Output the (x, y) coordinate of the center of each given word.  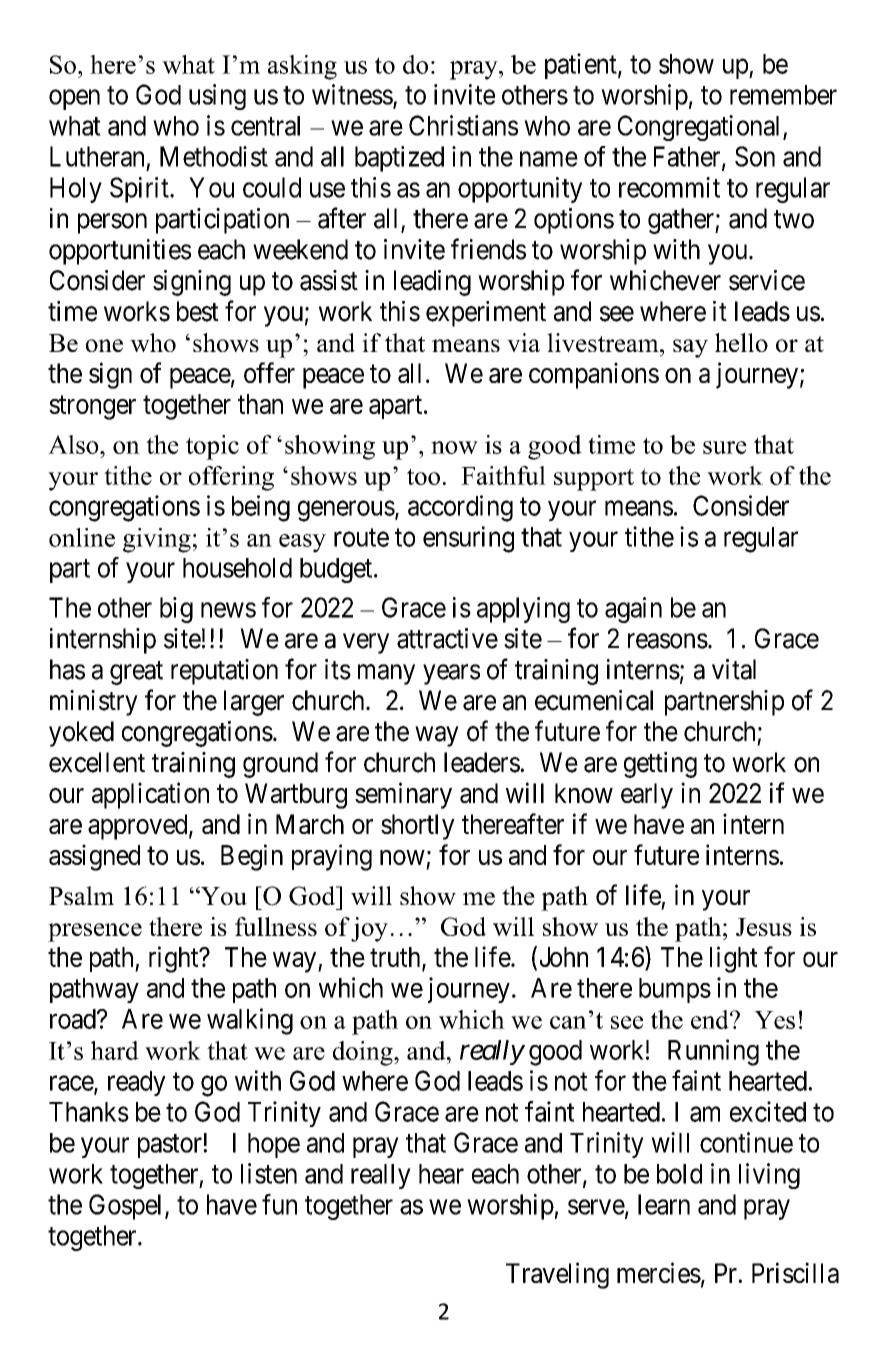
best (198, 311)
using (217, 97)
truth (396, 958)
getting (660, 765)
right (175, 959)
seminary (403, 795)
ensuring (468, 539)
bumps (675, 990)
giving (157, 540)
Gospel (127, 1207)
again (633, 610)
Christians (463, 125)
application (150, 795)
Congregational (701, 128)
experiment (486, 314)
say (690, 348)
